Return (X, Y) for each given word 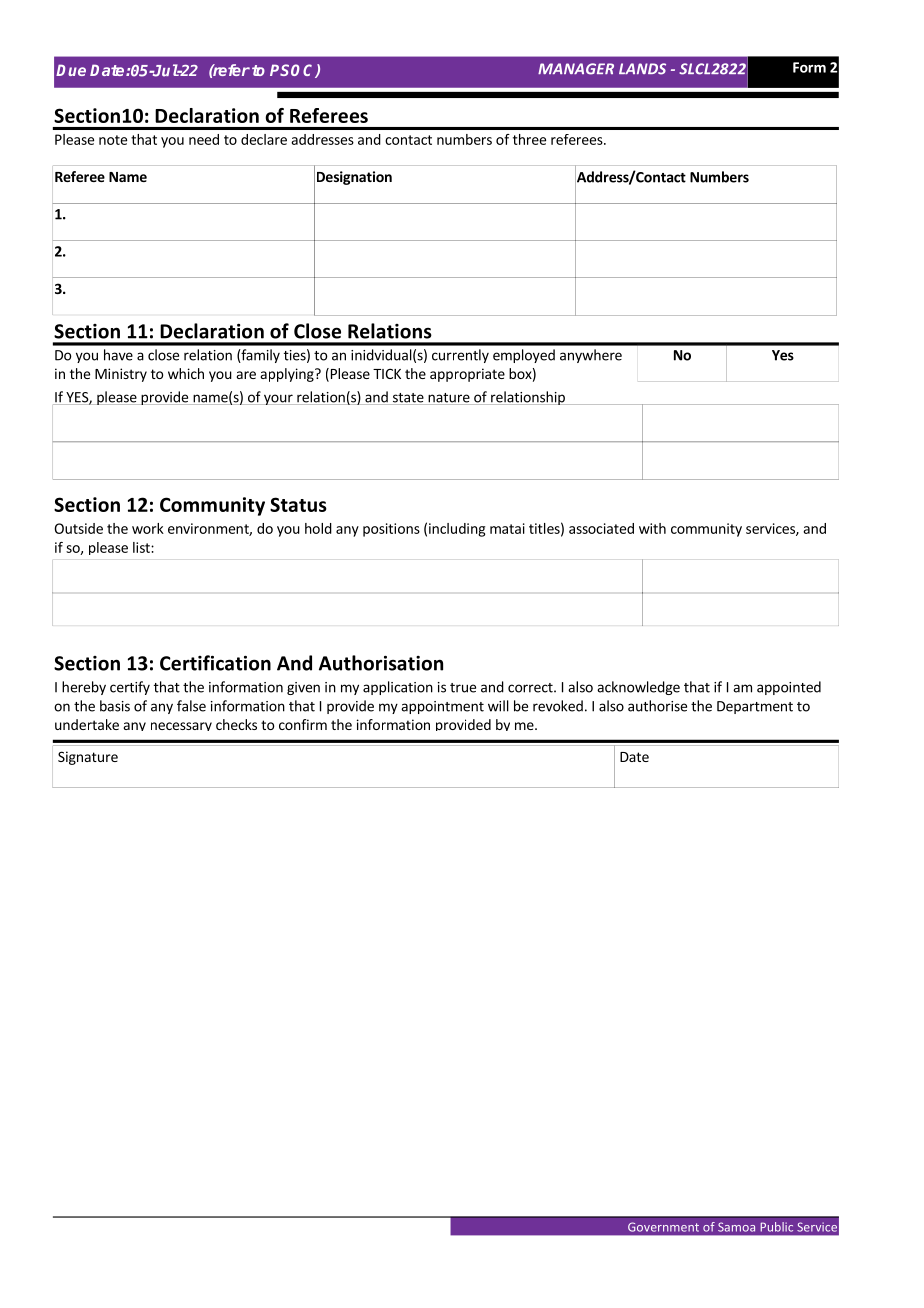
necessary (181, 726)
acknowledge (638, 688)
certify (130, 688)
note (113, 140)
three (529, 139)
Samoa (736, 1227)
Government (663, 1227)
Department (755, 707)
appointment (442, 707)
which (186, 373)
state (408, 399)
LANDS (642, 69)
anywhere (591, 356)
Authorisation (381, 663)
